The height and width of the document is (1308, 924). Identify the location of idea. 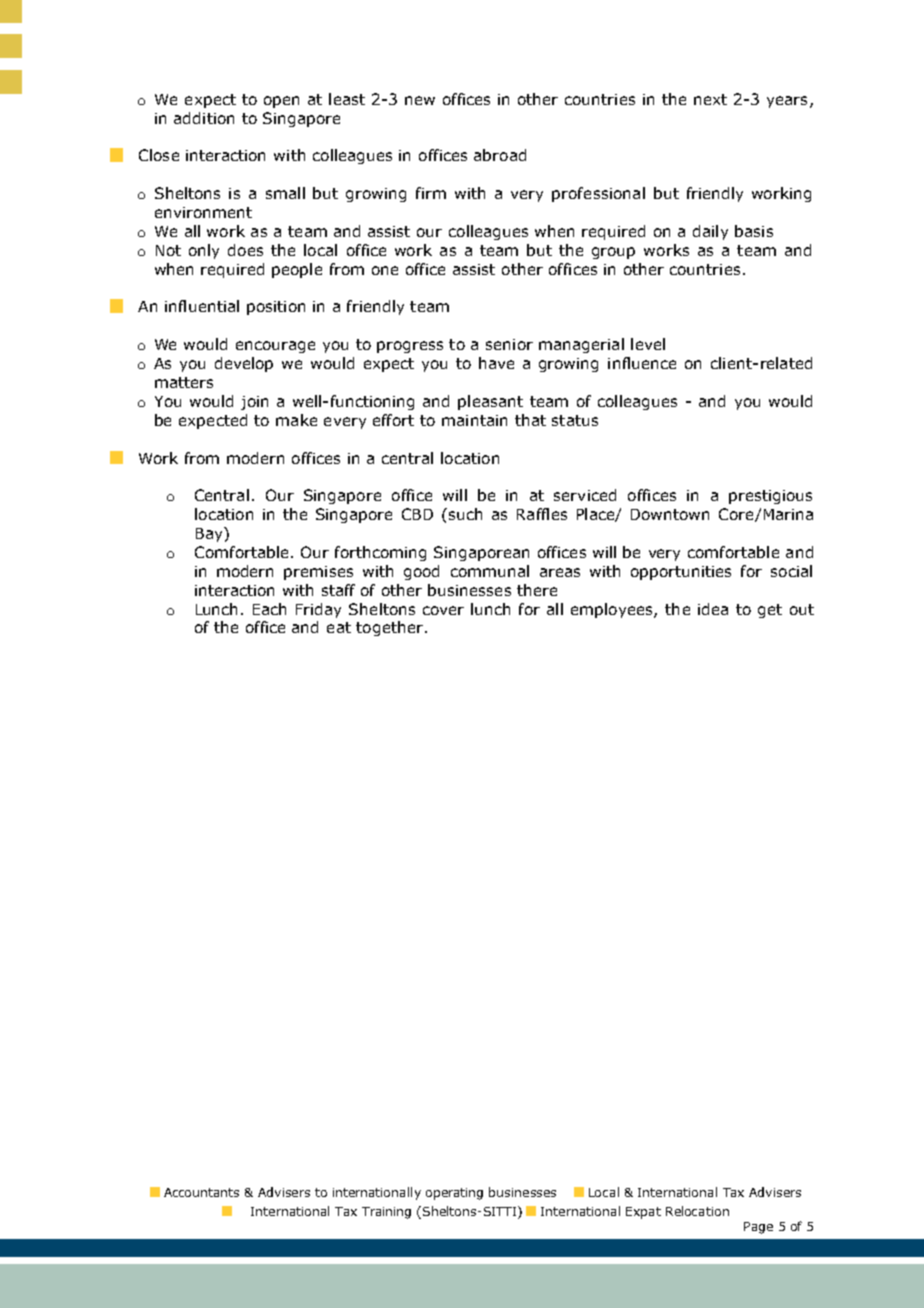
(713, 609).
